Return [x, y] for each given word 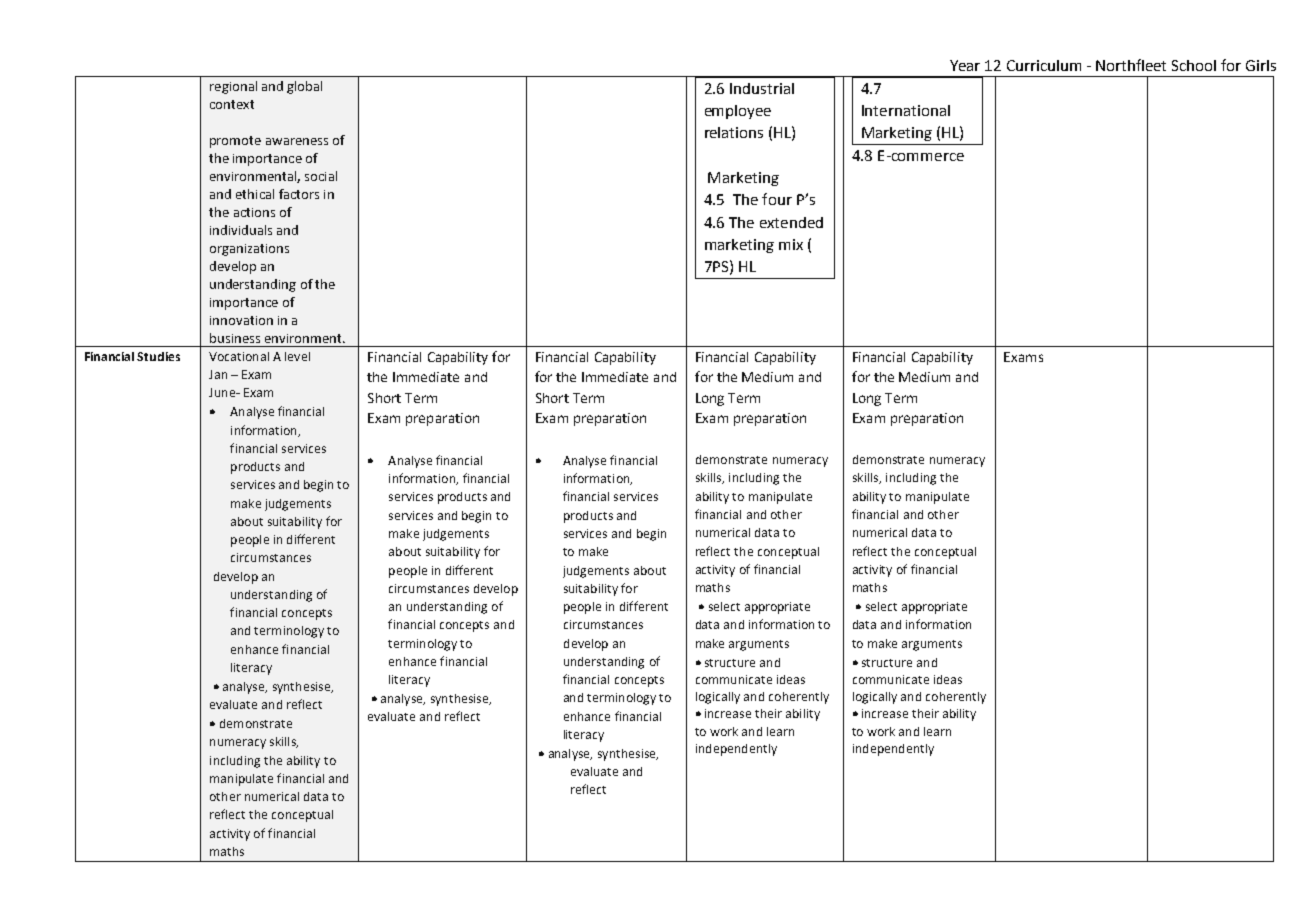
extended [791, 222]
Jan [218, 374]
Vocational [239, 356]
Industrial [762, 88]
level [297, 356]
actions [254, 212]
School [1194, 65]
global [304, 87]
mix [791, 244]
